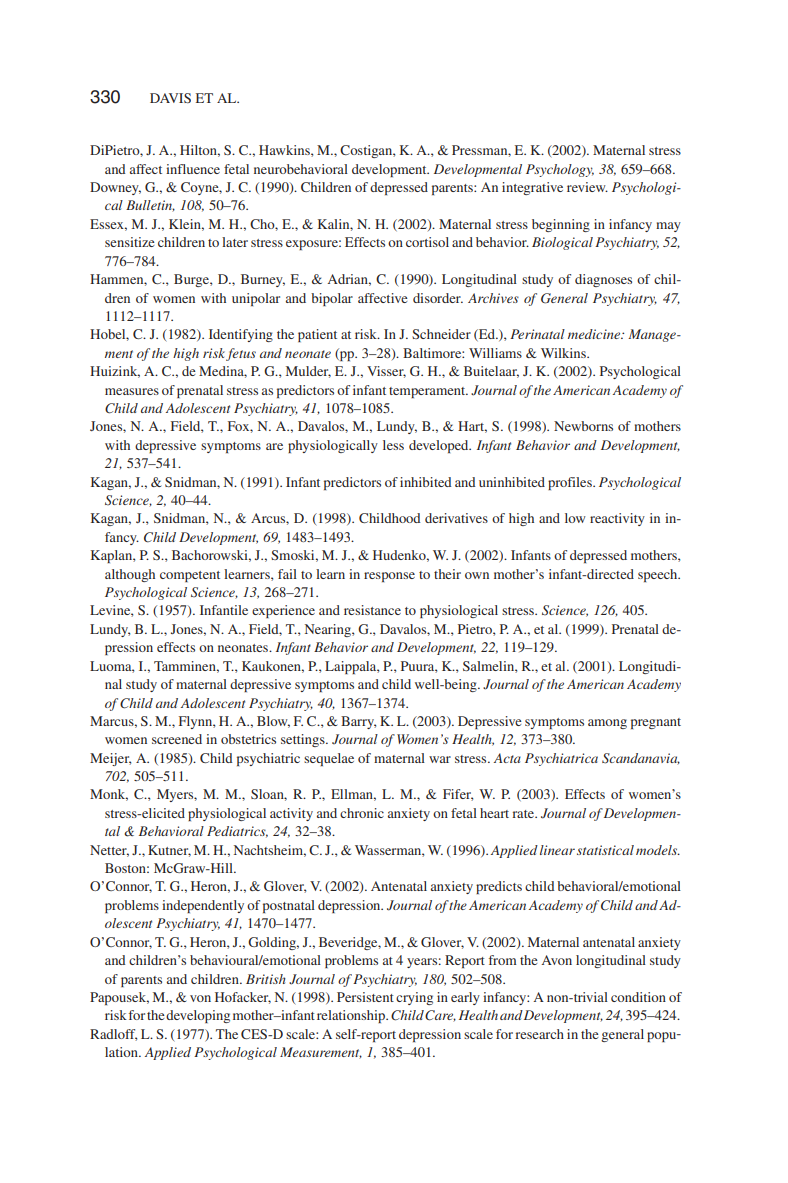  Describe the element at coordinates (177, 739) in the screenshot. I see `screened` at that location.
